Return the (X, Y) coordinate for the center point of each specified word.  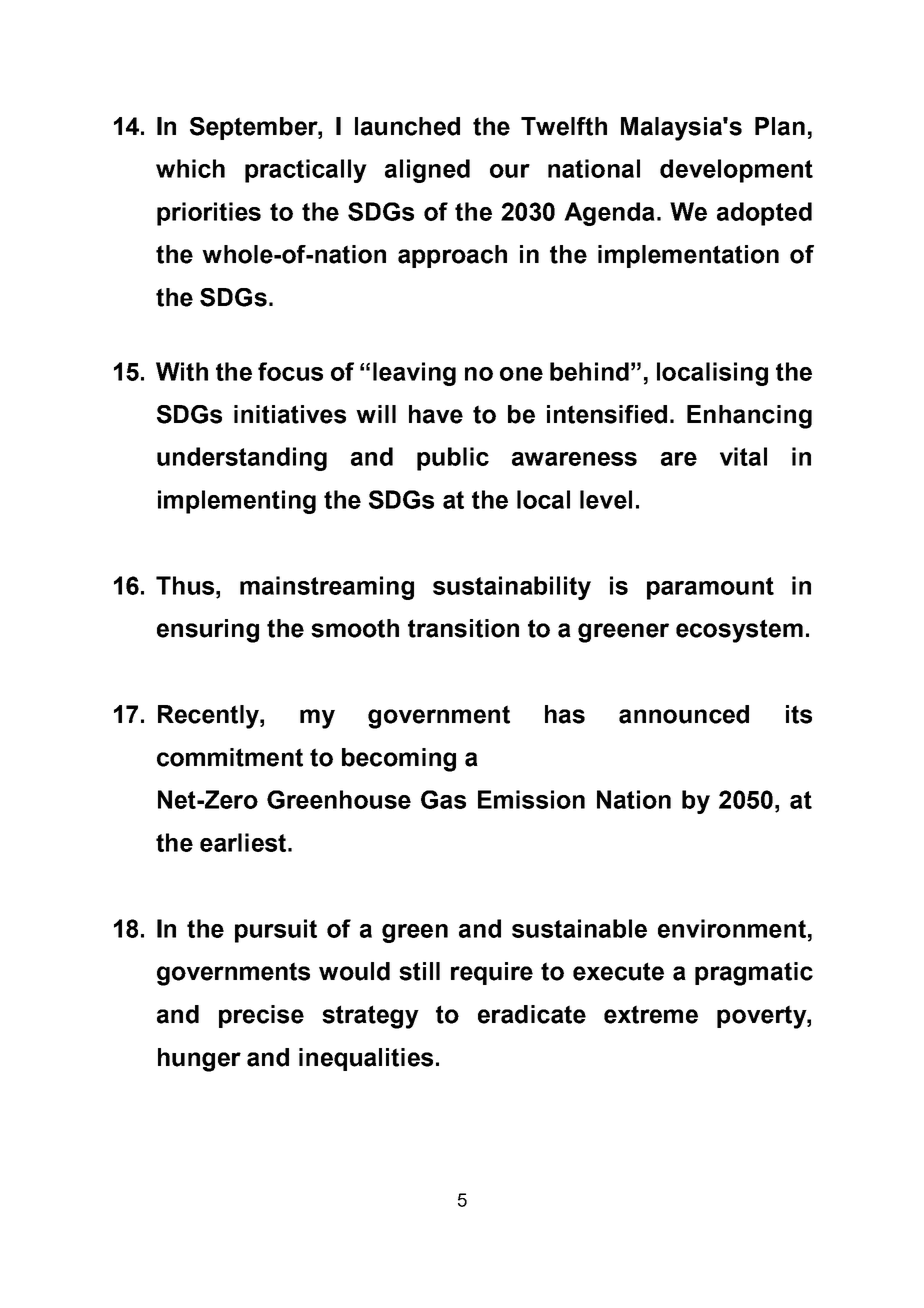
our (510, 171)
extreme (651, 1014)
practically (306, 171)
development (736, 171)
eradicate (532, 1014)
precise (261, 1016)
